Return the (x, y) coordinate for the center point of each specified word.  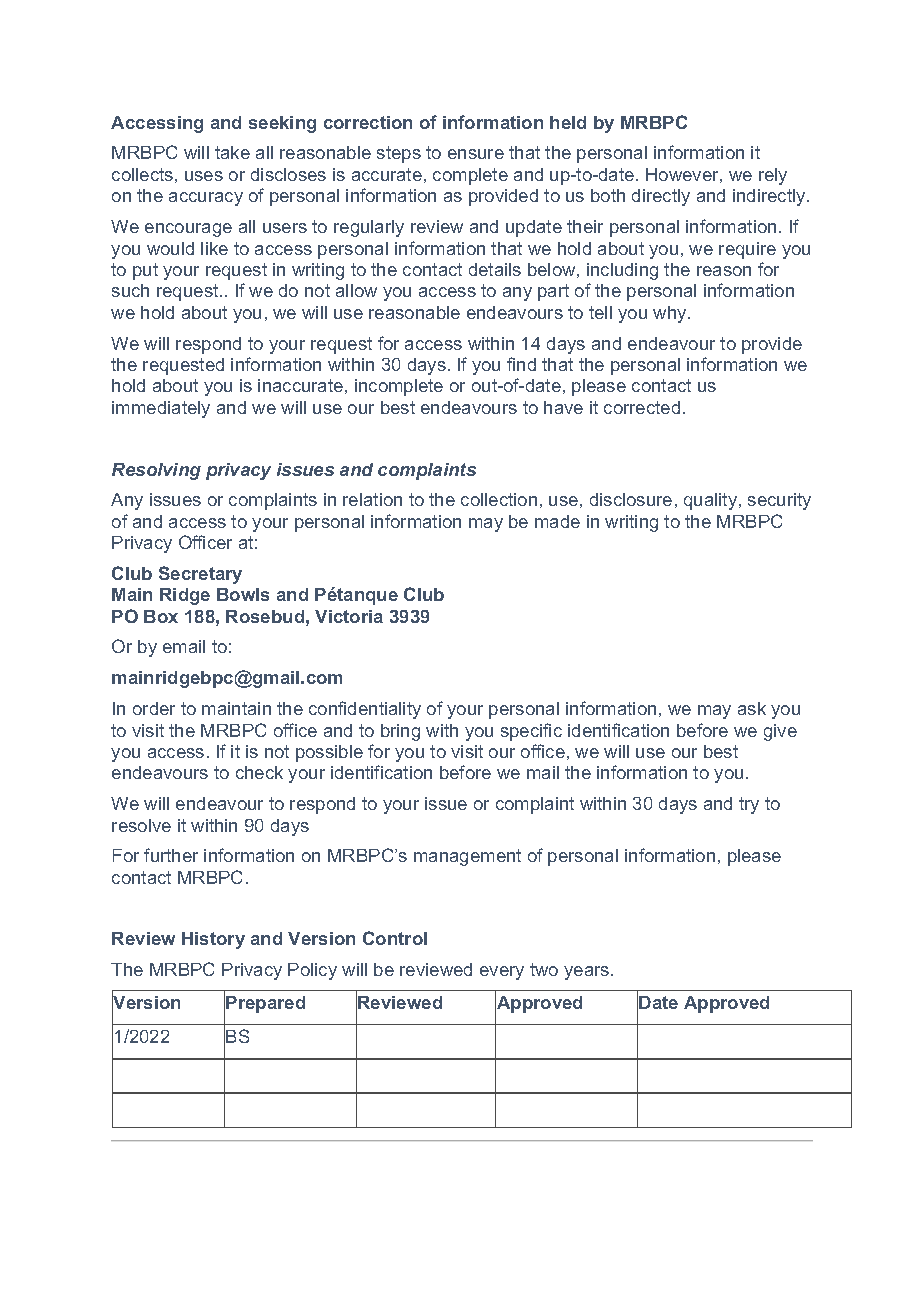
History (213, 940)
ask (752, 708)
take (232, 152)
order (154, 708)
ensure (476, 154)
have (563, 407)
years (588, 973)
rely (773, 176)
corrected (642, 407)
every (502, 973)
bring (400, 732)
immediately (161, 409)
